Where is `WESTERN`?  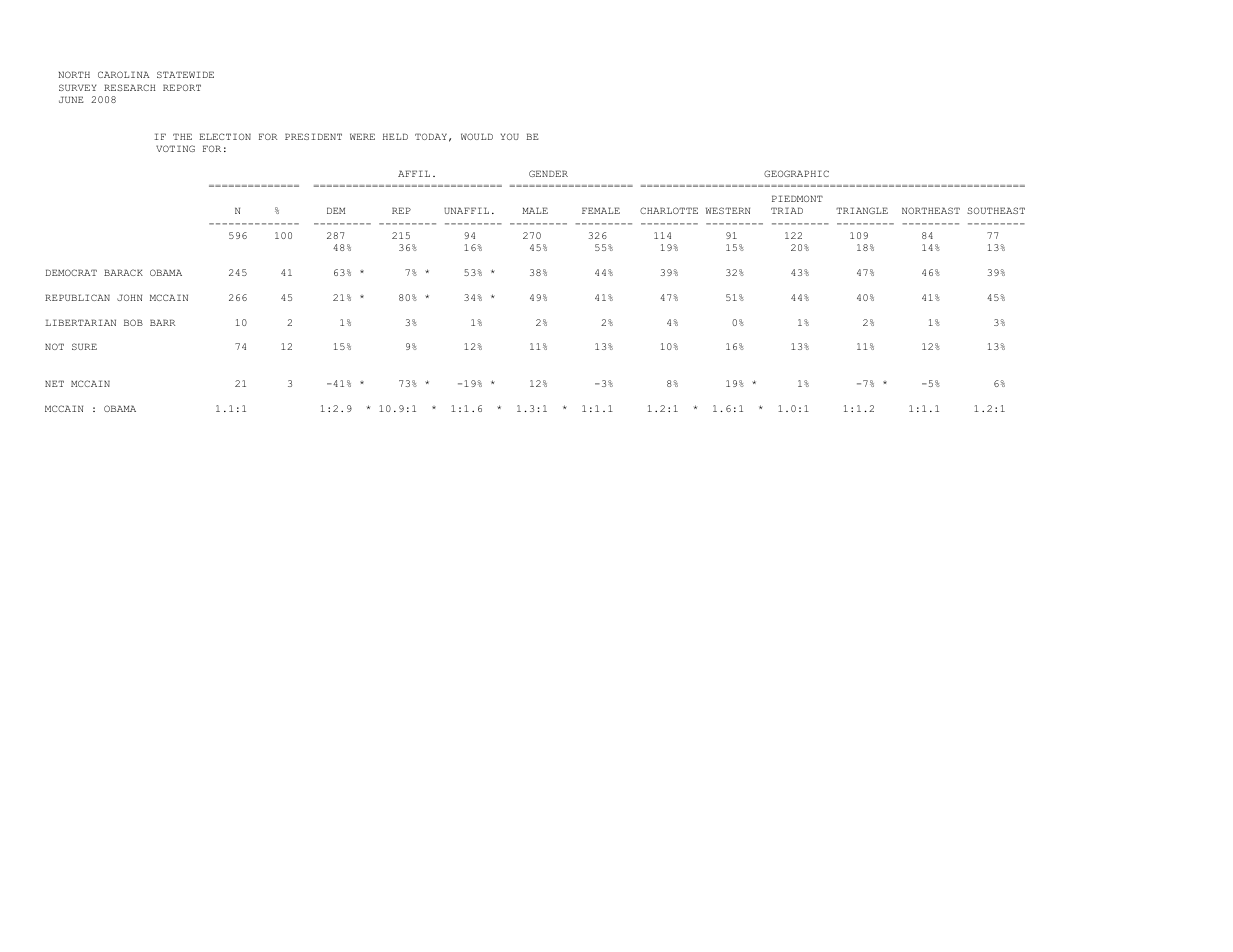 WESTERN is located at coordinates (728, 210).
